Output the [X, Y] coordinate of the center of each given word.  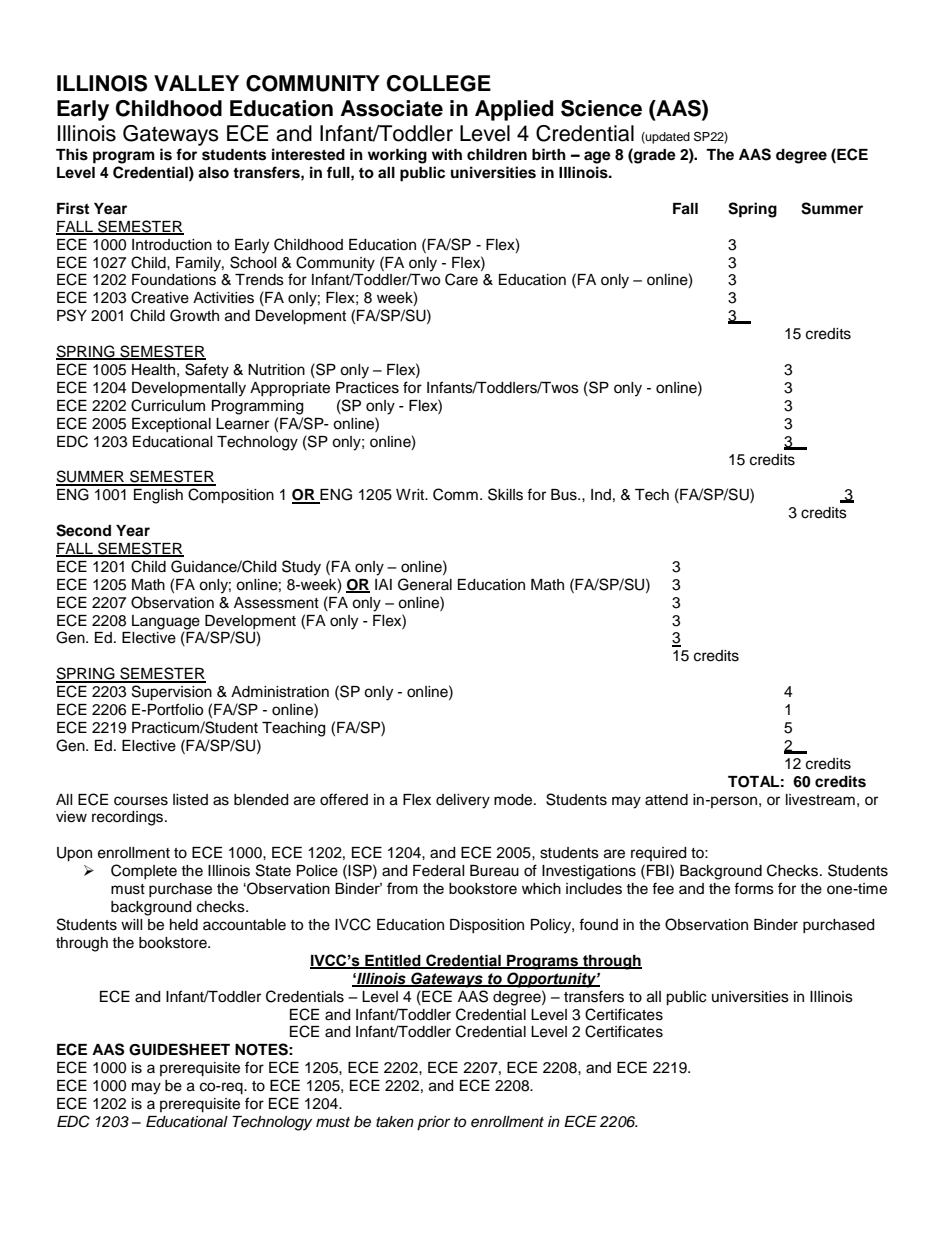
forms [754, 888]
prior [433, 1123]
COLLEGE [439, 83]
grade [654, 156]
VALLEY [196, 83]
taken [395, 1121]
